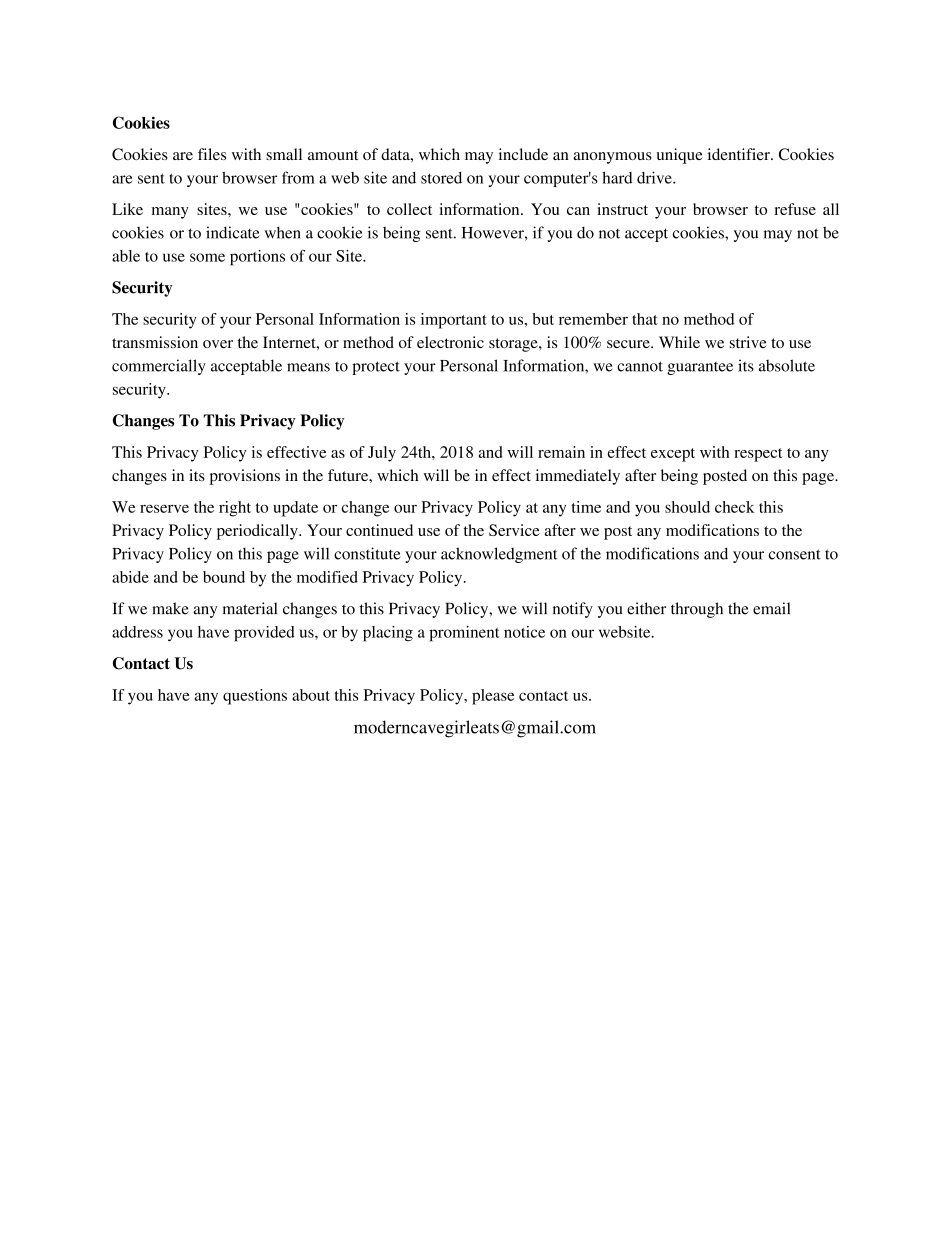  I want to click on files, so click(212, 154).
